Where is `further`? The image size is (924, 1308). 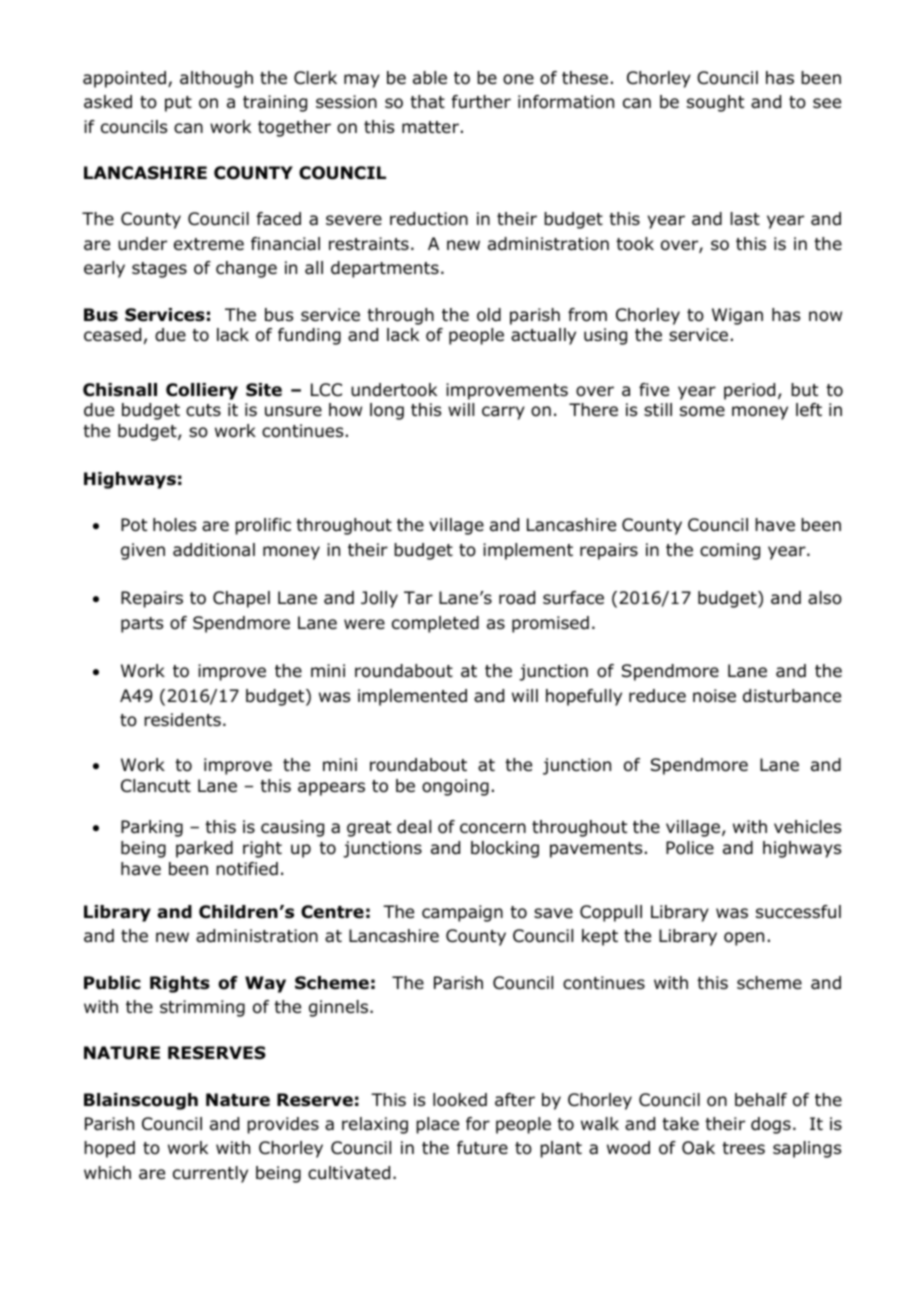 further is located at coordinates (481, 102).
